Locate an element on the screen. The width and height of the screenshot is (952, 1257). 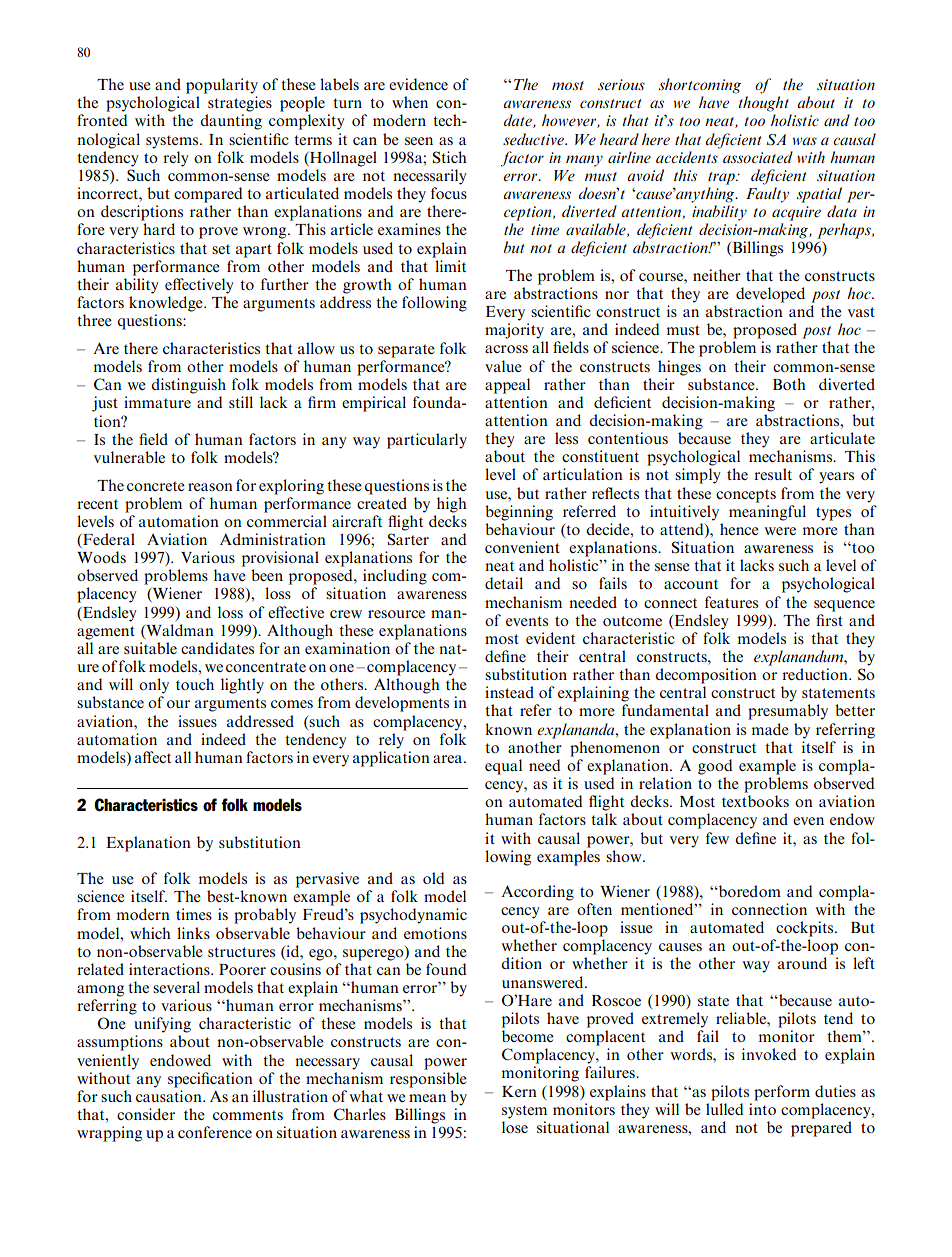
consider is located at coordinates (146, 1114).
